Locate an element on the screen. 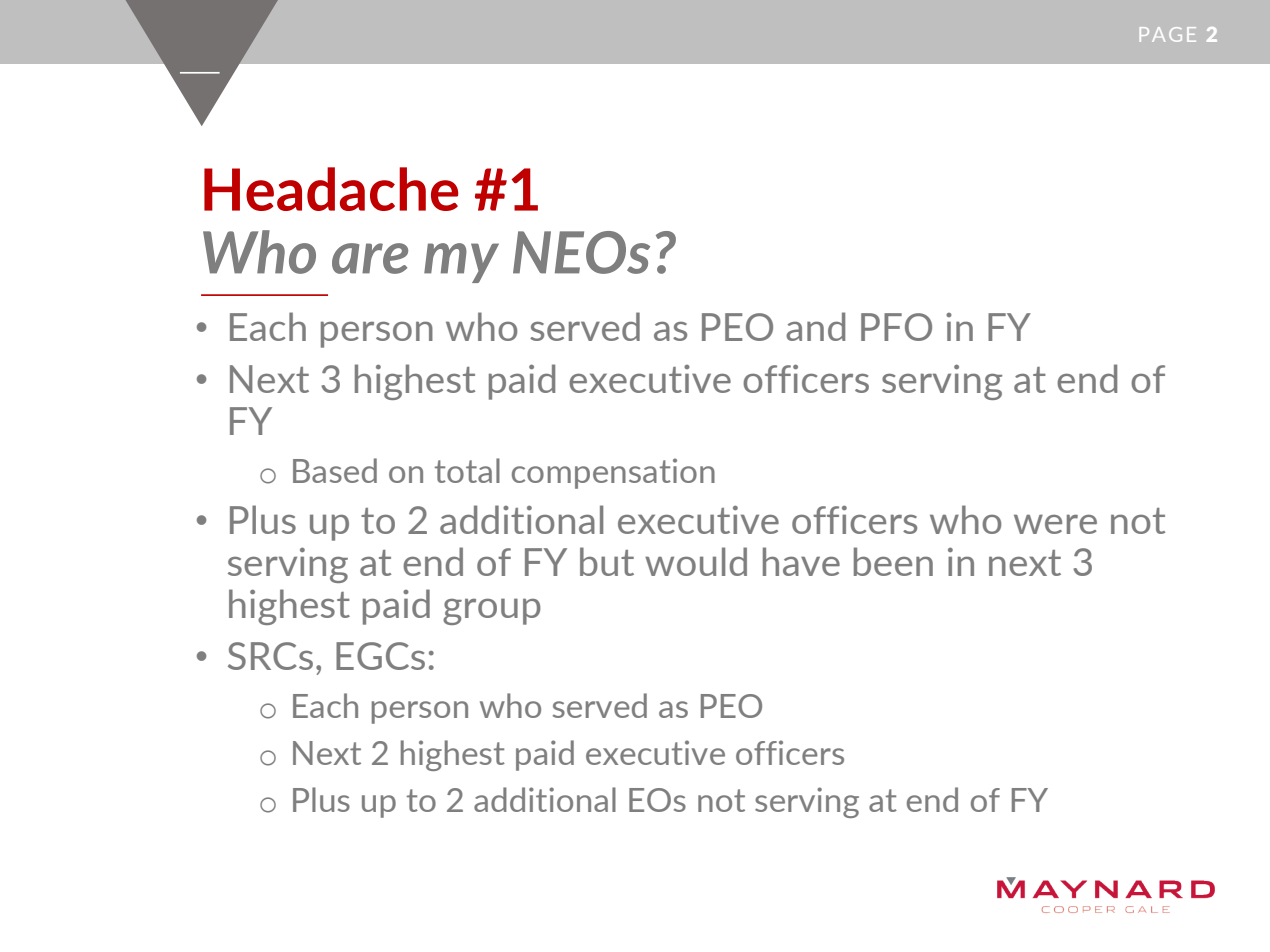  group is located at coordinates (492, 611).
